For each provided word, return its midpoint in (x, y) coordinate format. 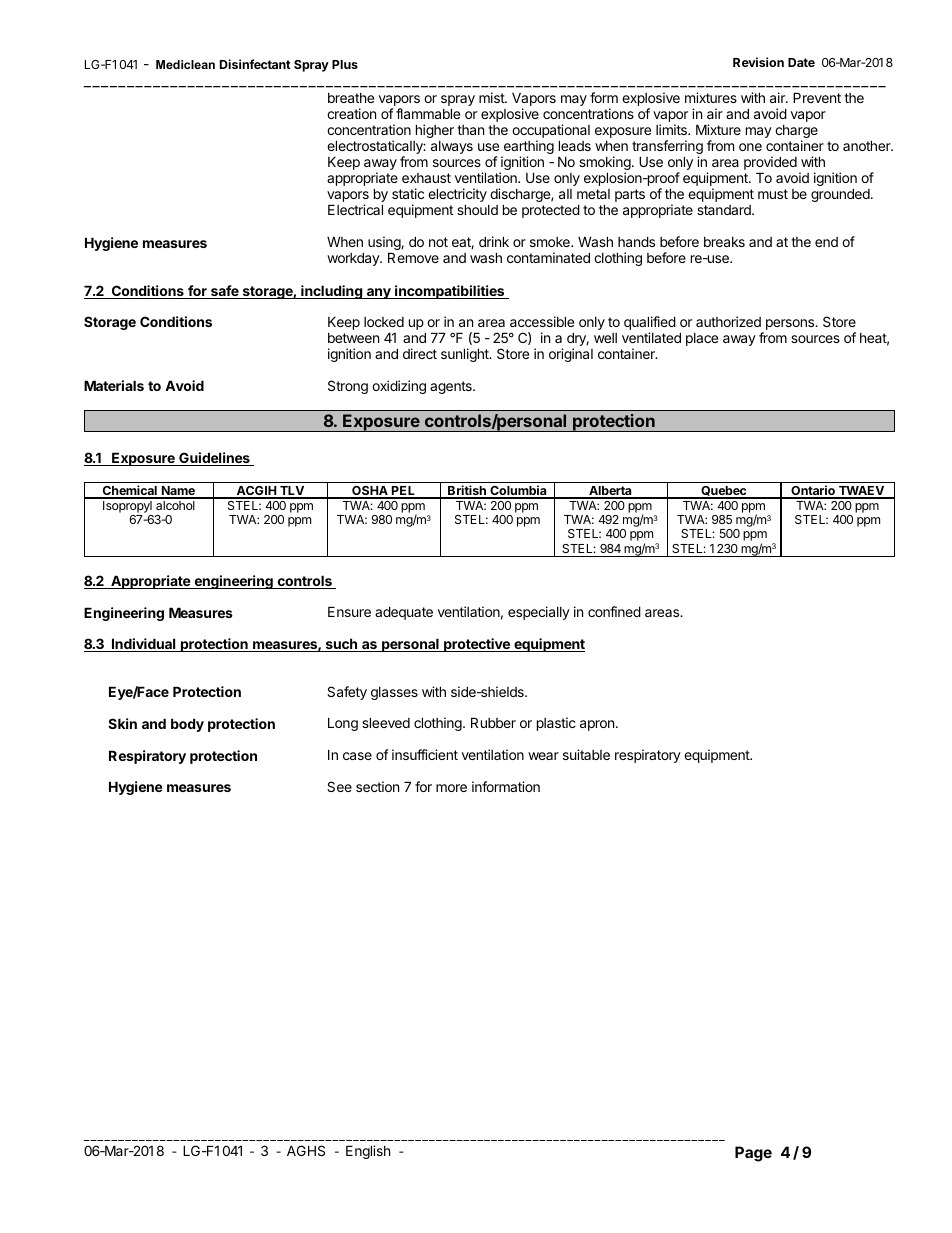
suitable (586, 754)
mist (492, 97)
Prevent (817, 97)
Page (753, 1154)
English (368, 1152)
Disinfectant (255, 64)
